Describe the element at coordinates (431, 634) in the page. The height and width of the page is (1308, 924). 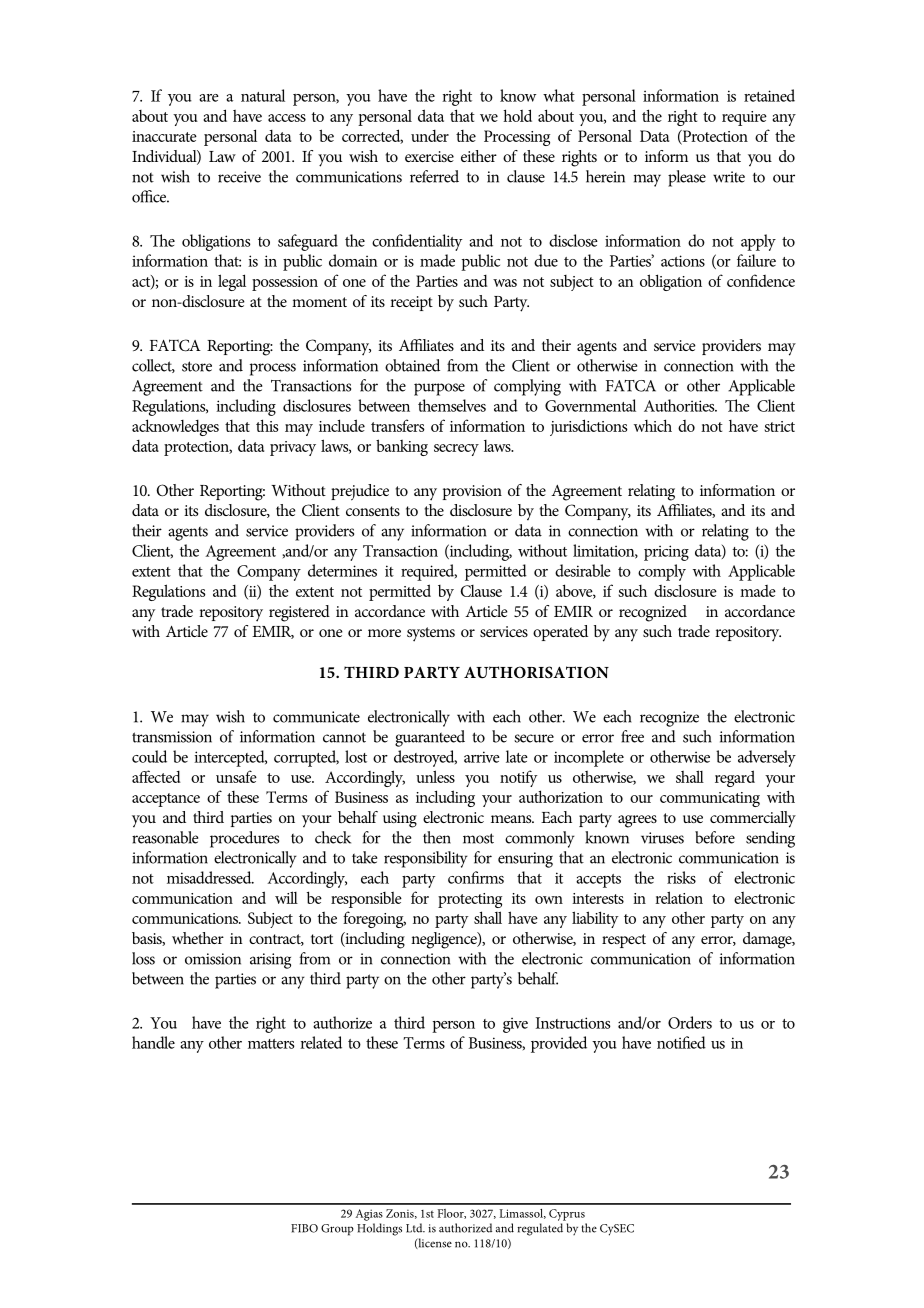
I see `systems` at that location.
